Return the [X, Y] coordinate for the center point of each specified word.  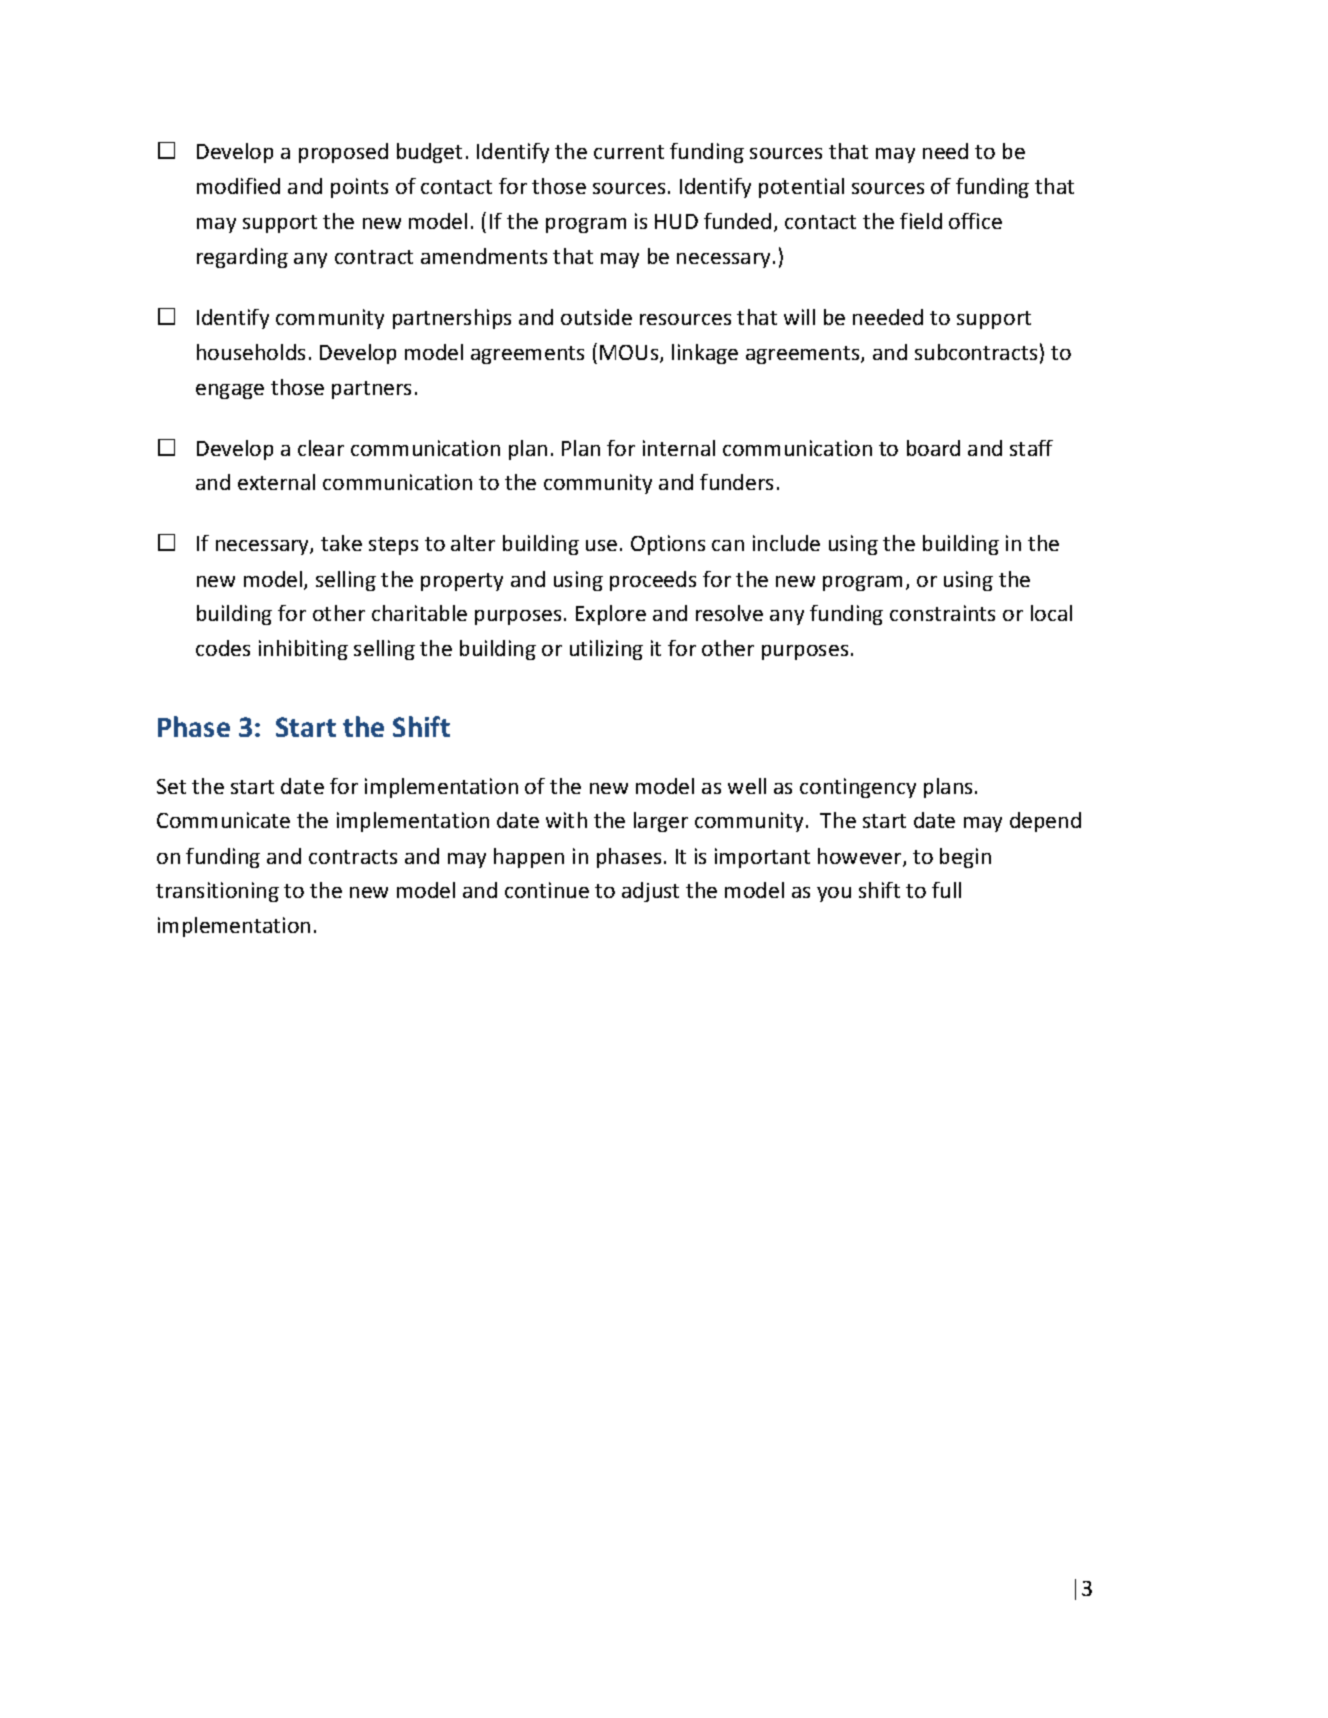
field [921, 221]
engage [230, 391]
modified [238, 186]
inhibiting [303, 650]
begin [965, 858]
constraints [942, 613]
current [629, 152]
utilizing [606, 650]
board [933, 448]
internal [679, 448]
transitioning [217, 892]
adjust [650, 892]
